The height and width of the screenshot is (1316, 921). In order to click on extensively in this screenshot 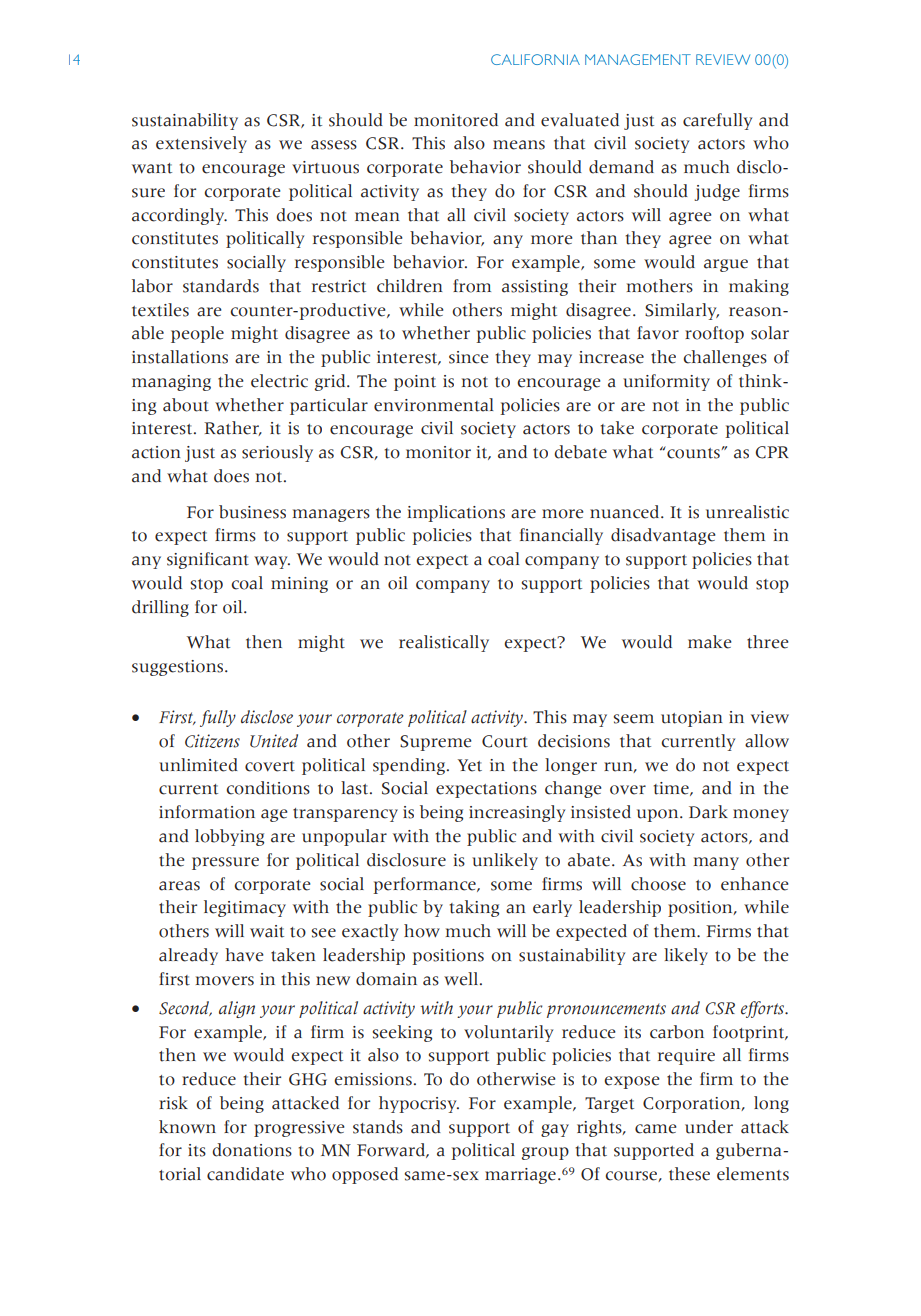, I will do `click(201, 144)`.
